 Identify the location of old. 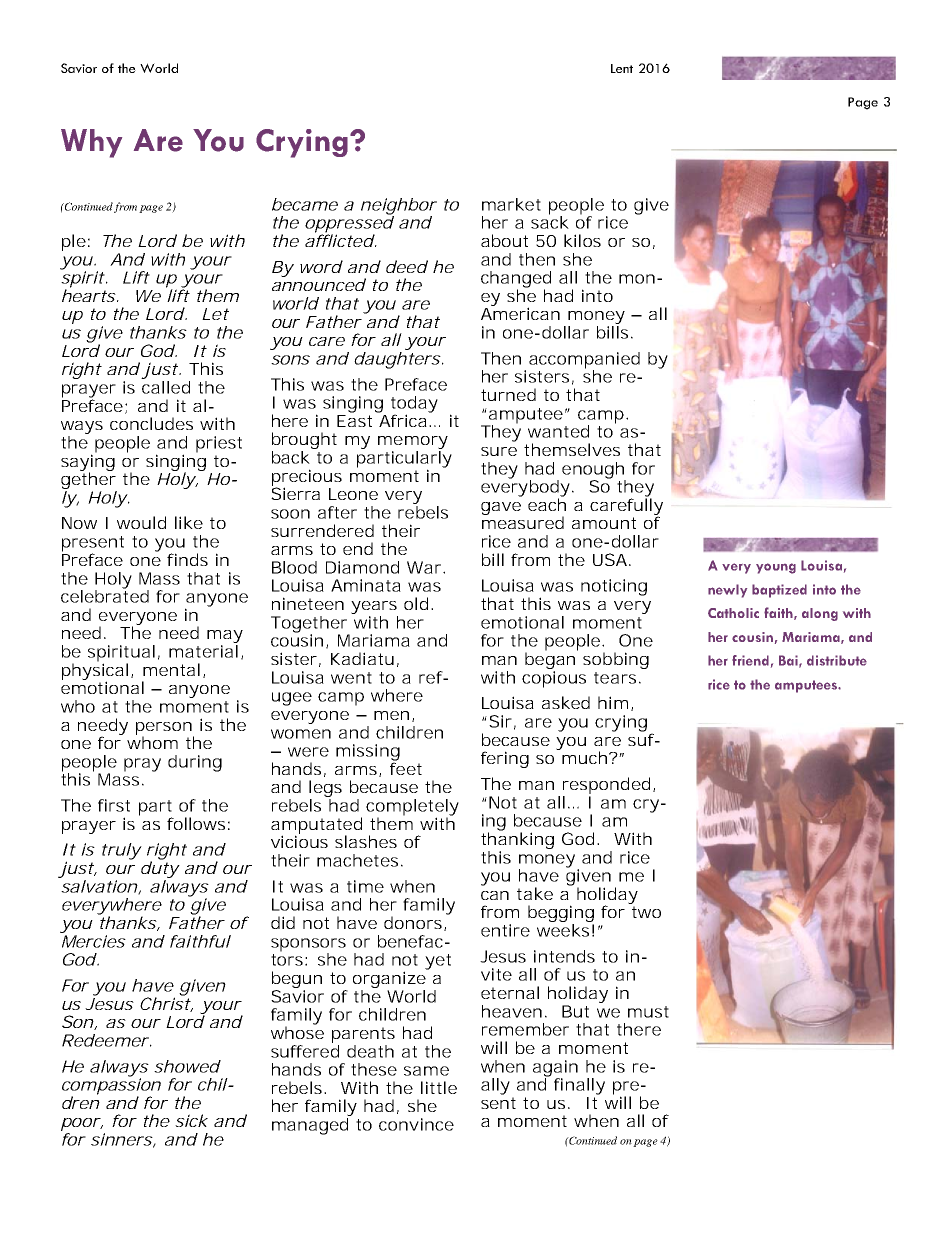
(416, 603).
